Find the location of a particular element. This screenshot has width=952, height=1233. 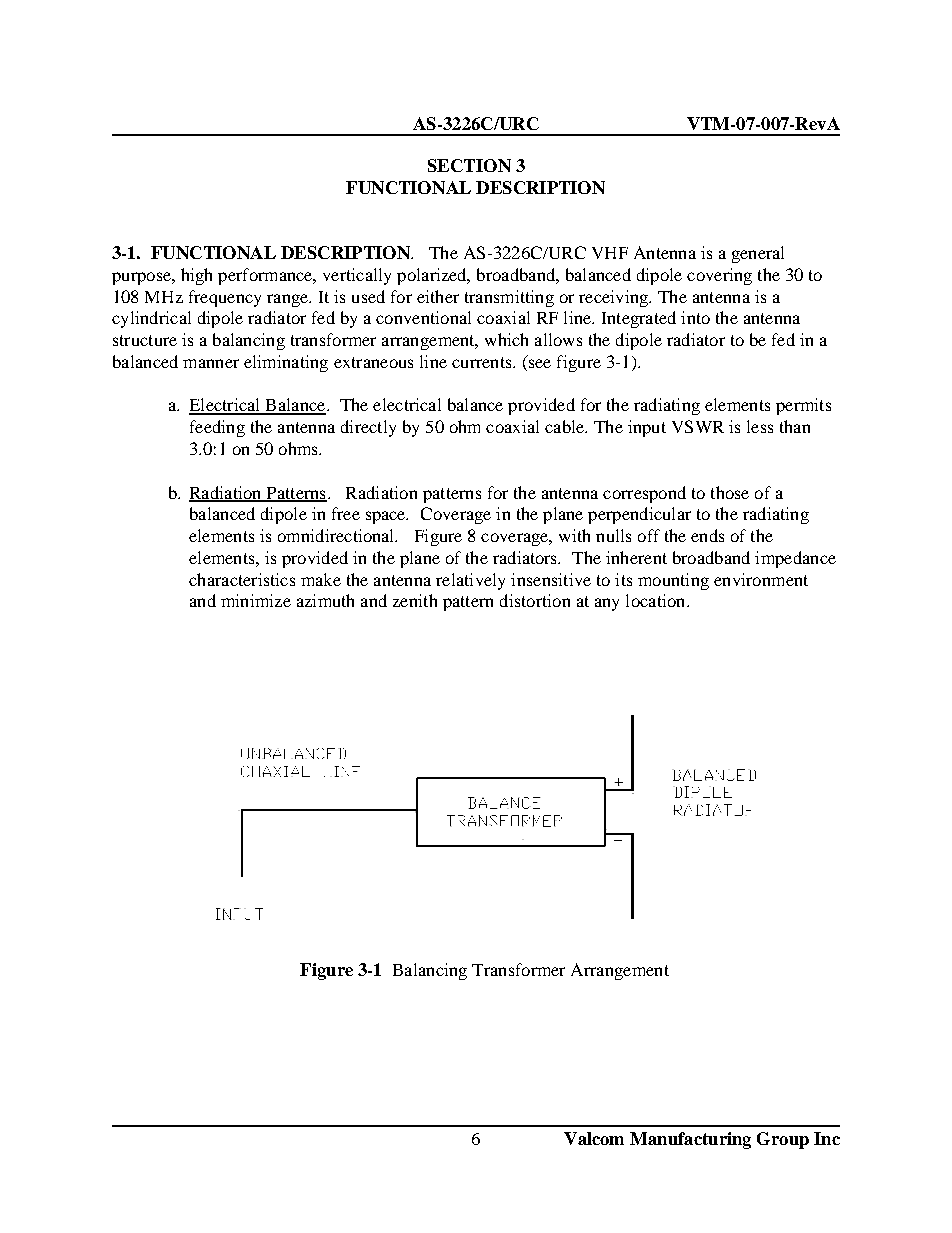

SECTION is located at coordinates (469, 165).
